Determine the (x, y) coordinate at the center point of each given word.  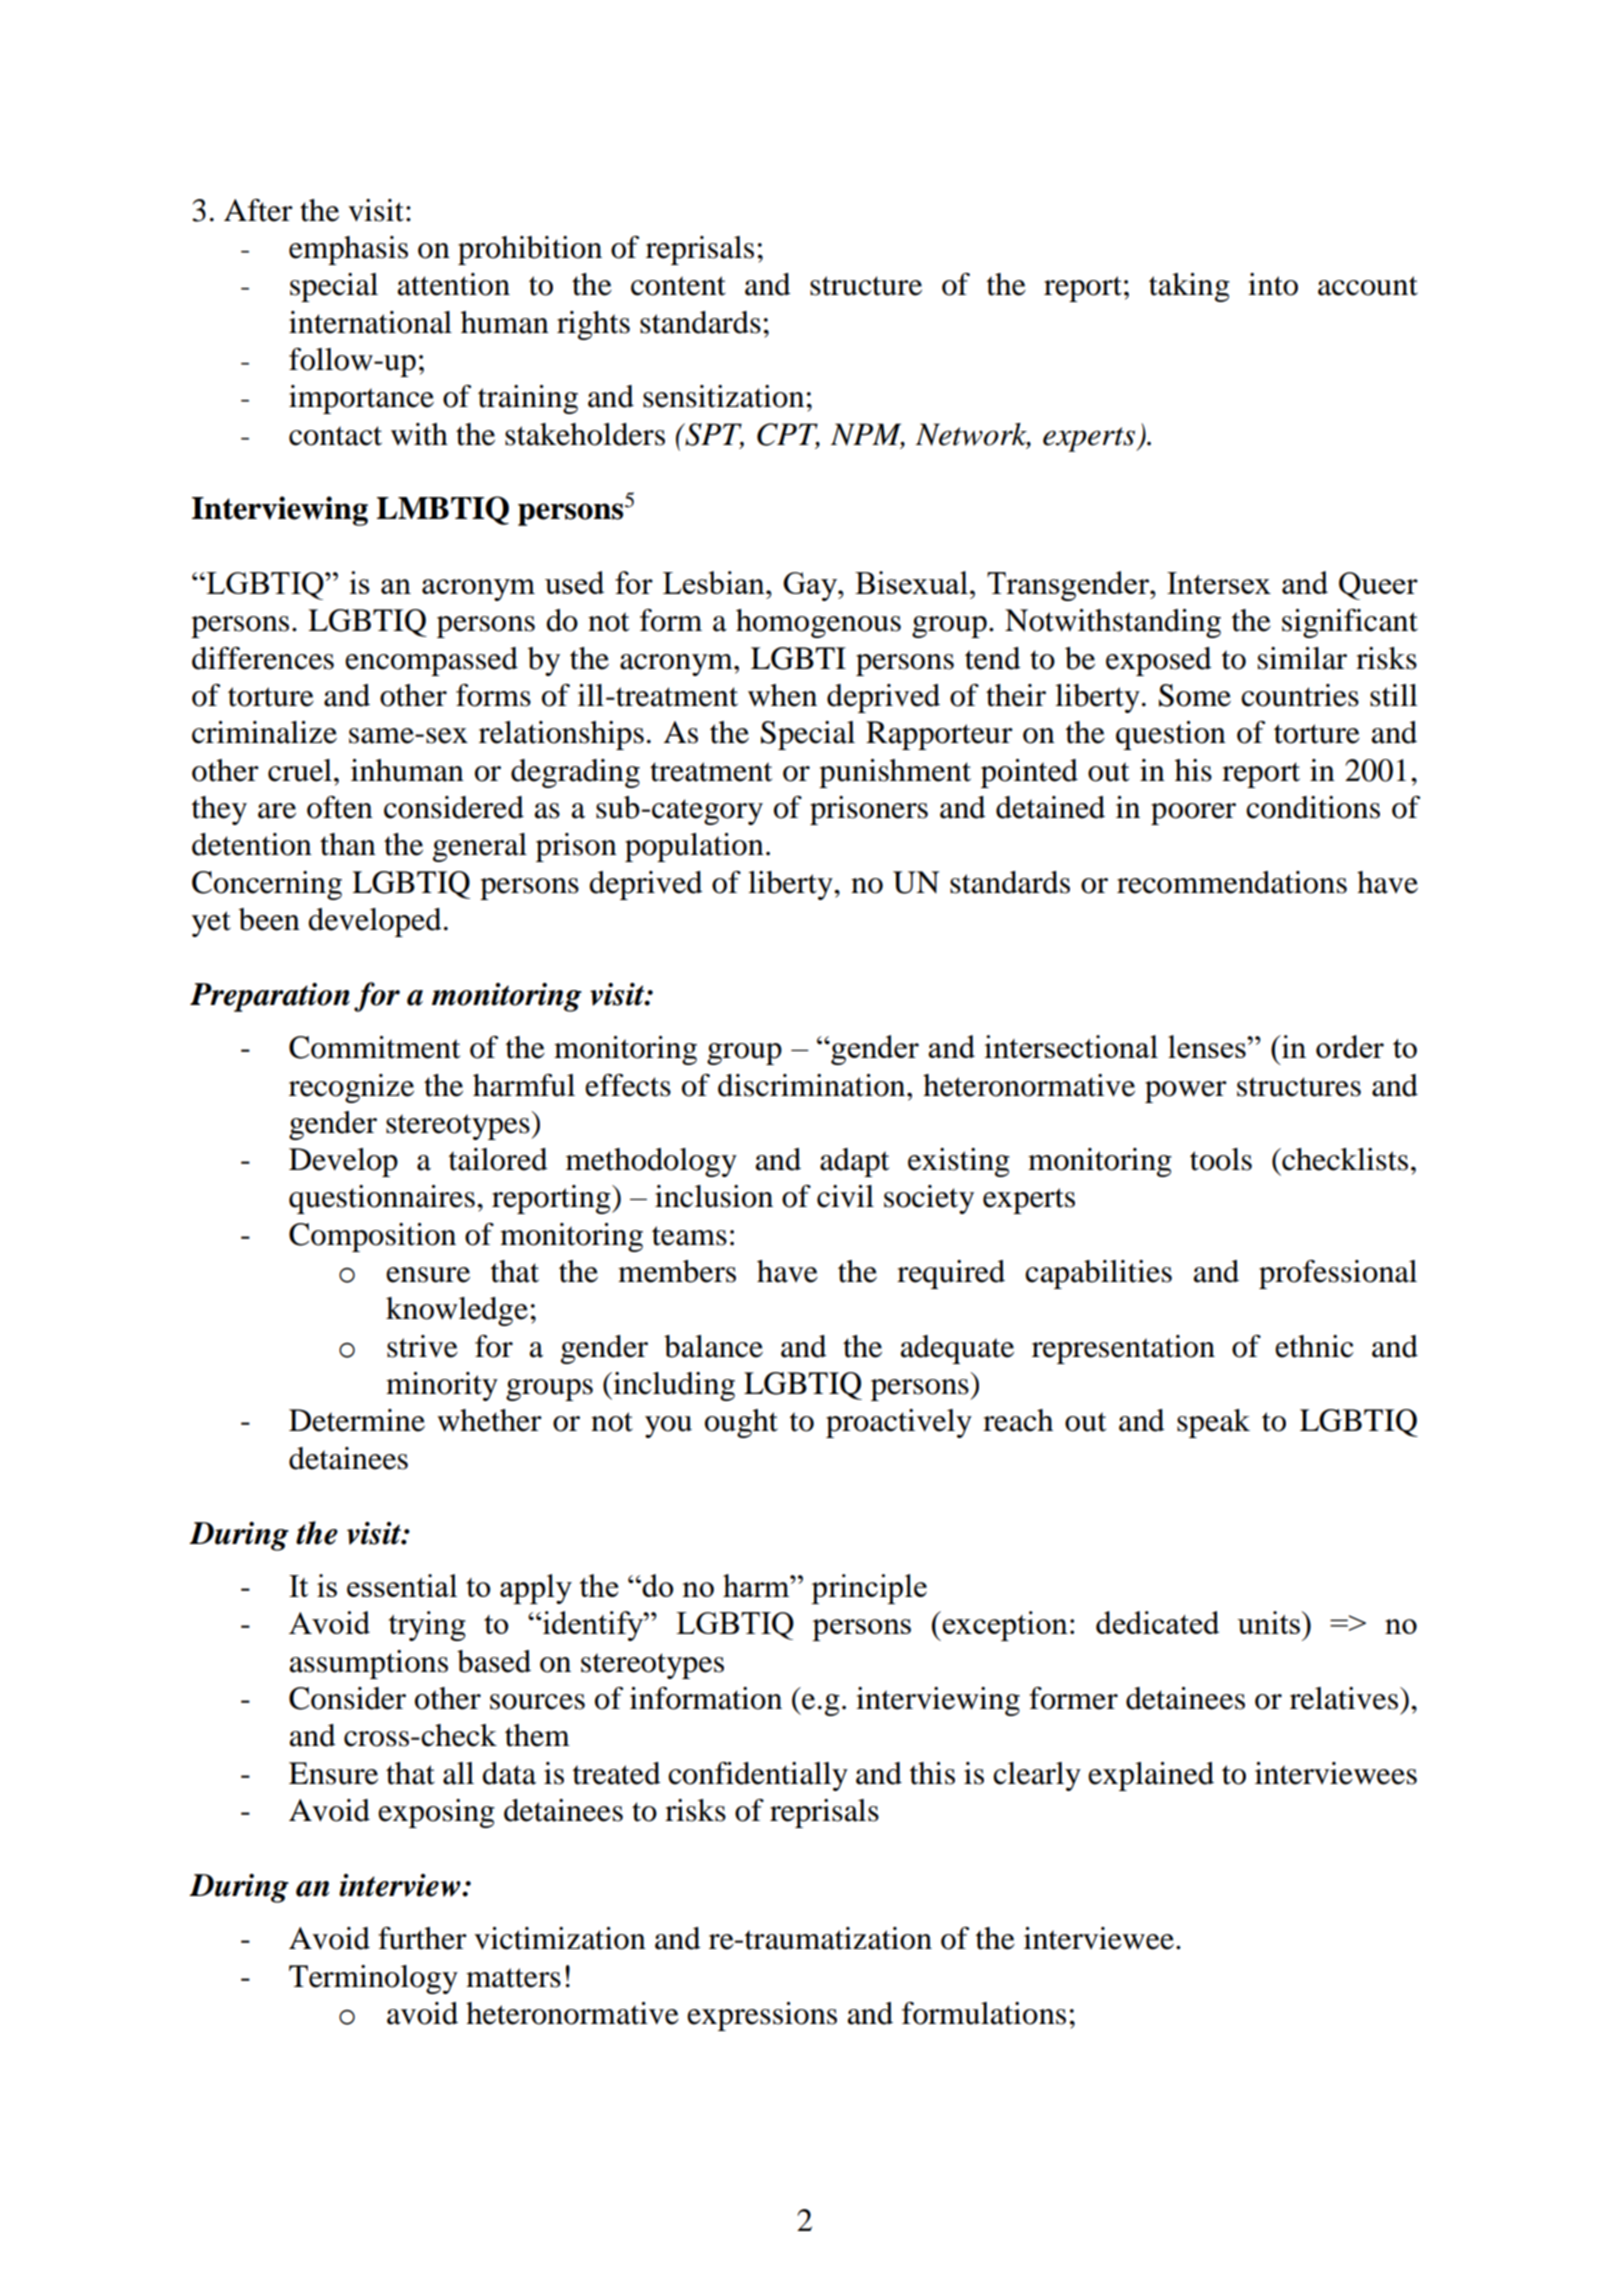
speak (1213, 1423)
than (348, 844)
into (1273, 284)
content (678, 286)
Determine (357, 1420)
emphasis (348, 250)
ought (741, 1423)
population (694, 847)
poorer (1193, 814)
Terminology (373, 1979)
